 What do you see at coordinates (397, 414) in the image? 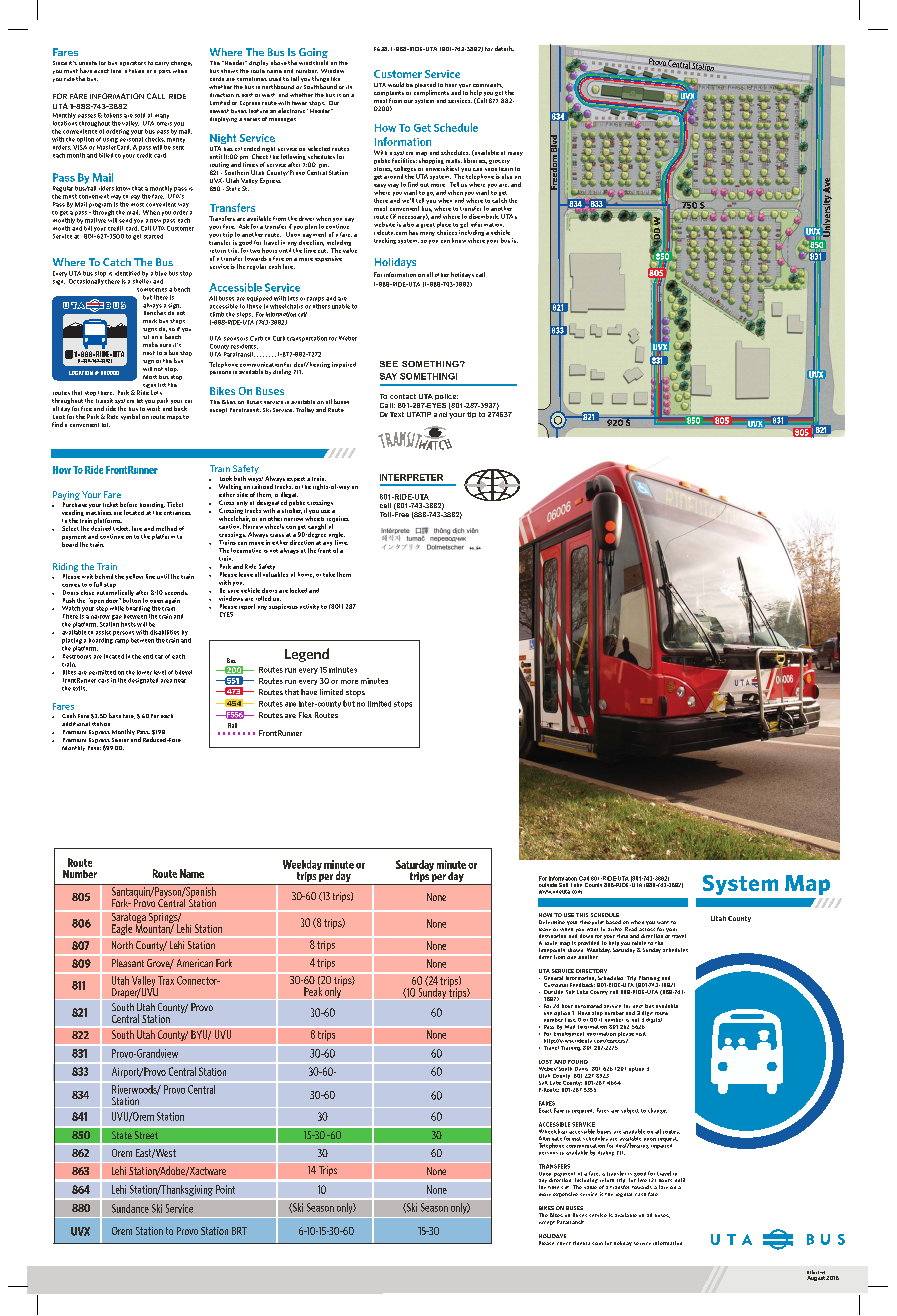
I see `Text` at bounding box center [397, 414].
